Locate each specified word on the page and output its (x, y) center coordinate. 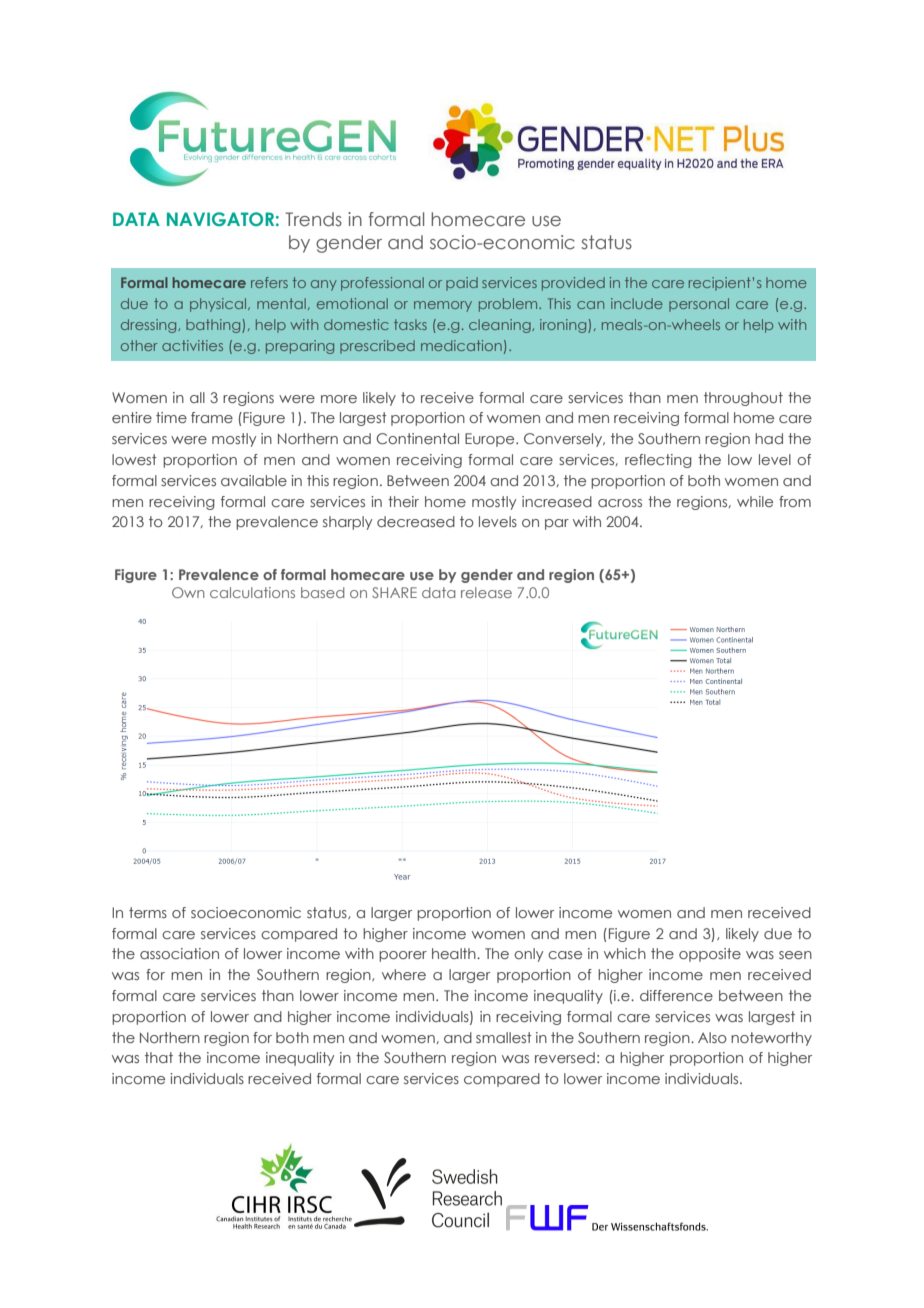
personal (699, 305)
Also (712, 1037)
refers (269, 282)
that (159, 1057)
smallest (504, 1037)
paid (462, 284)
